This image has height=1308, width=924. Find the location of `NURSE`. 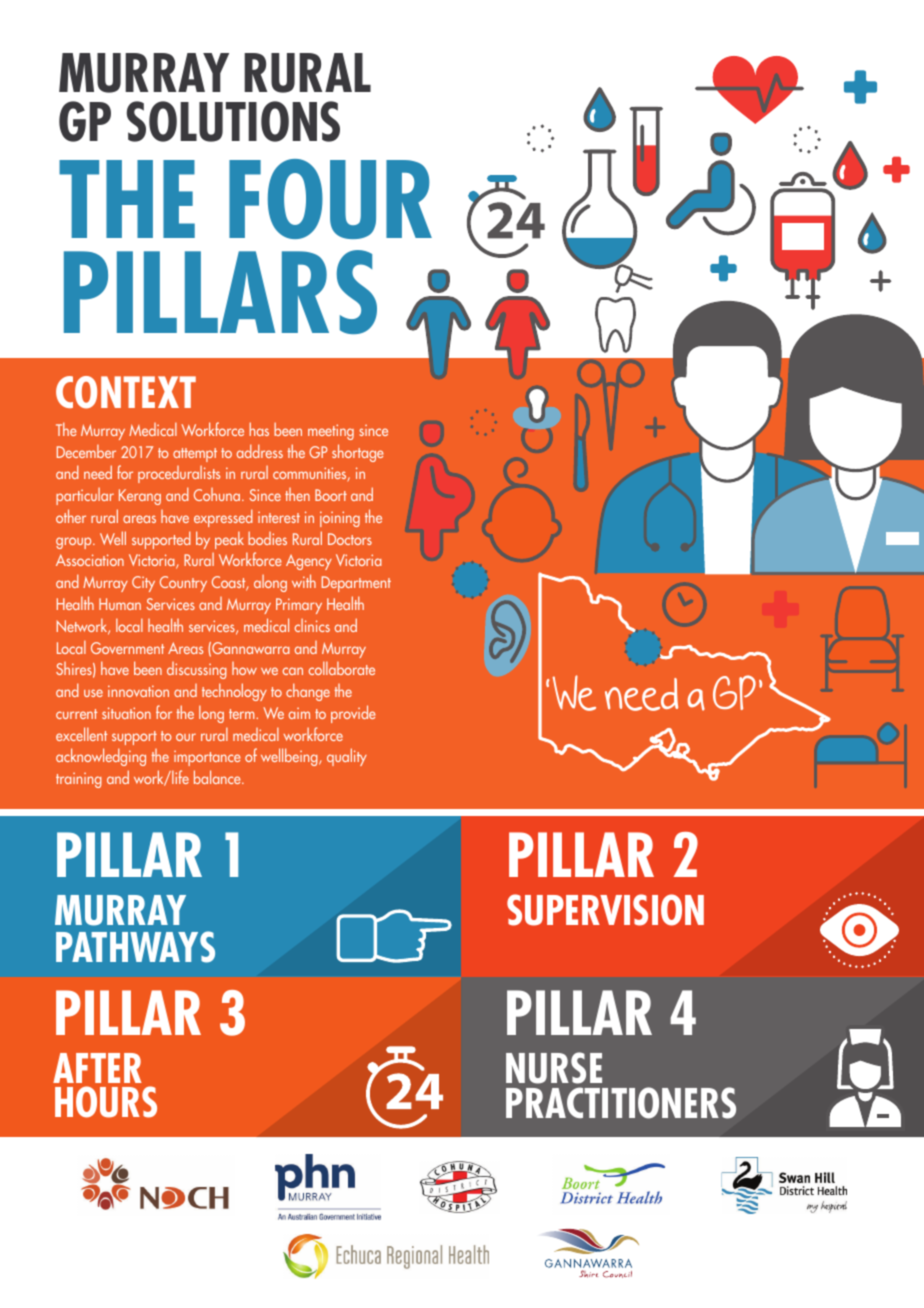

NURSE is located at coordinates (554, 1068).
